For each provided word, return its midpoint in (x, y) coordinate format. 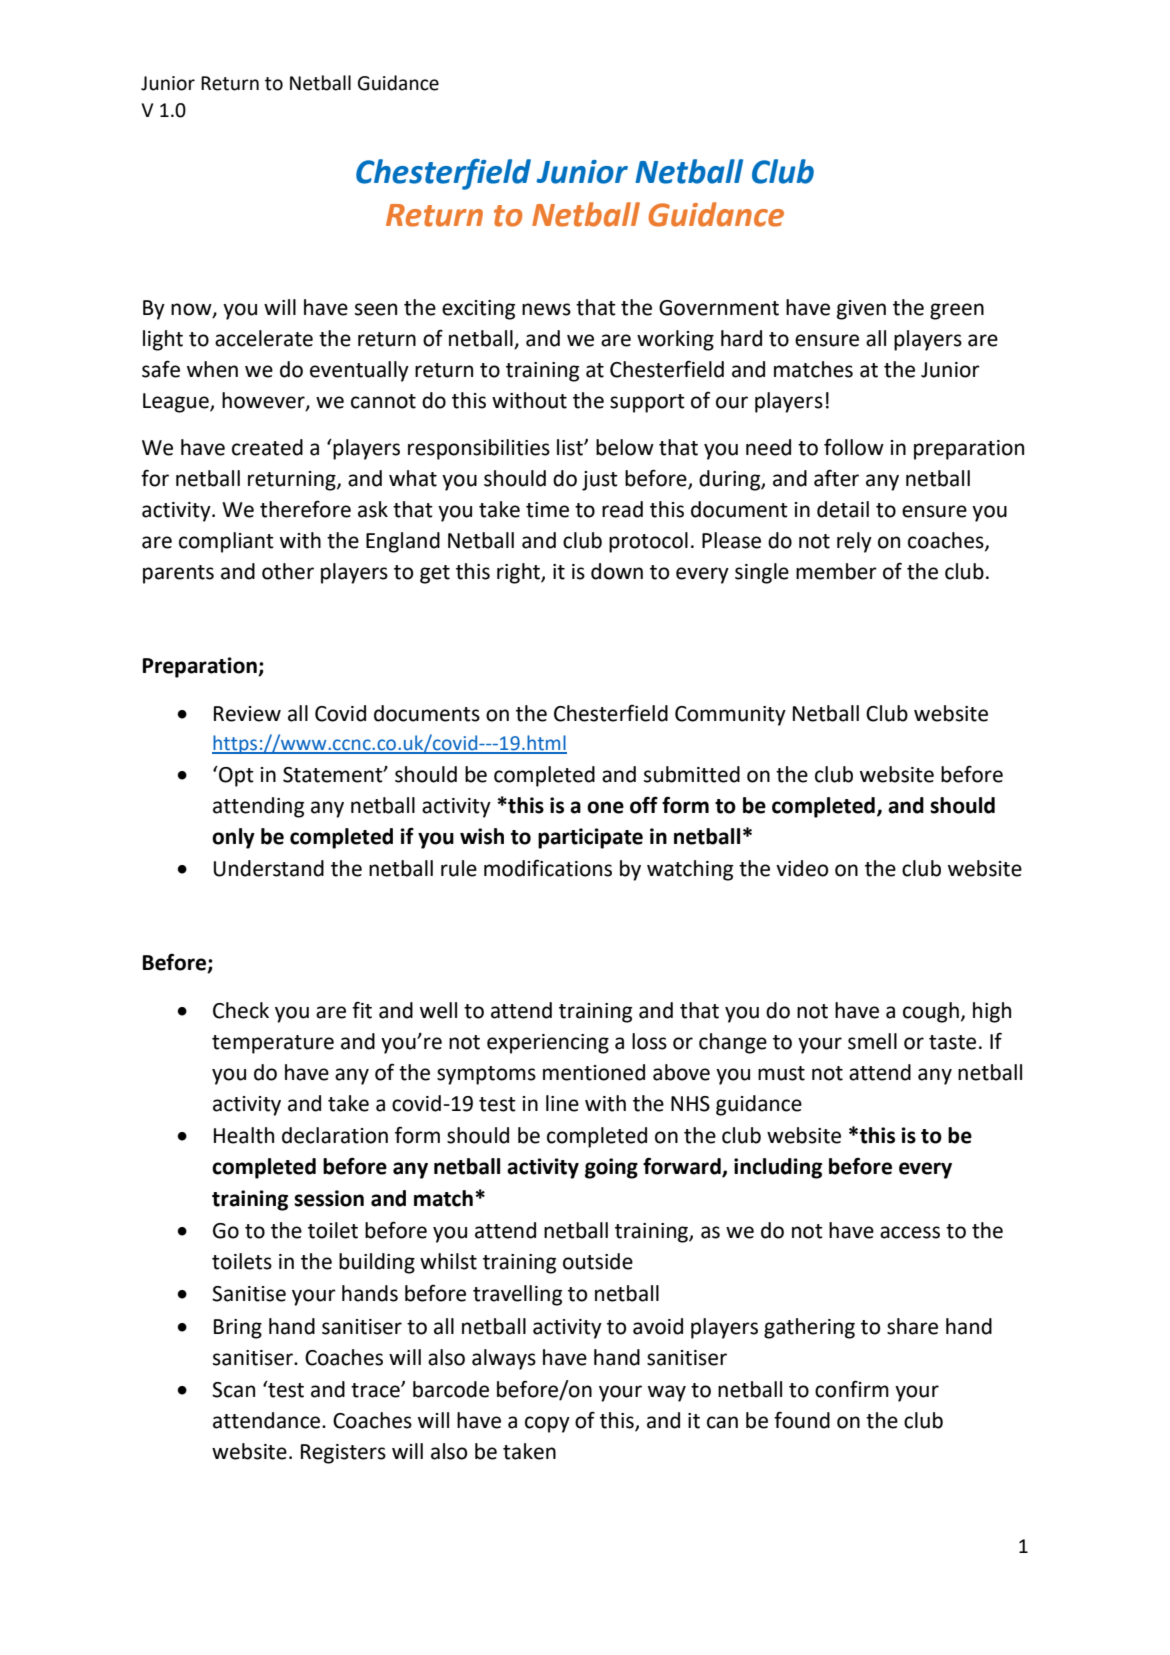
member (836, 571)
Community (730, 716)
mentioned (594, 1072)
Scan (233, 1390)
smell (872, 1041)
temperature (273, 1044)
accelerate (264, 338)
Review (247, 714)
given (861, 310)
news (546, 309)
